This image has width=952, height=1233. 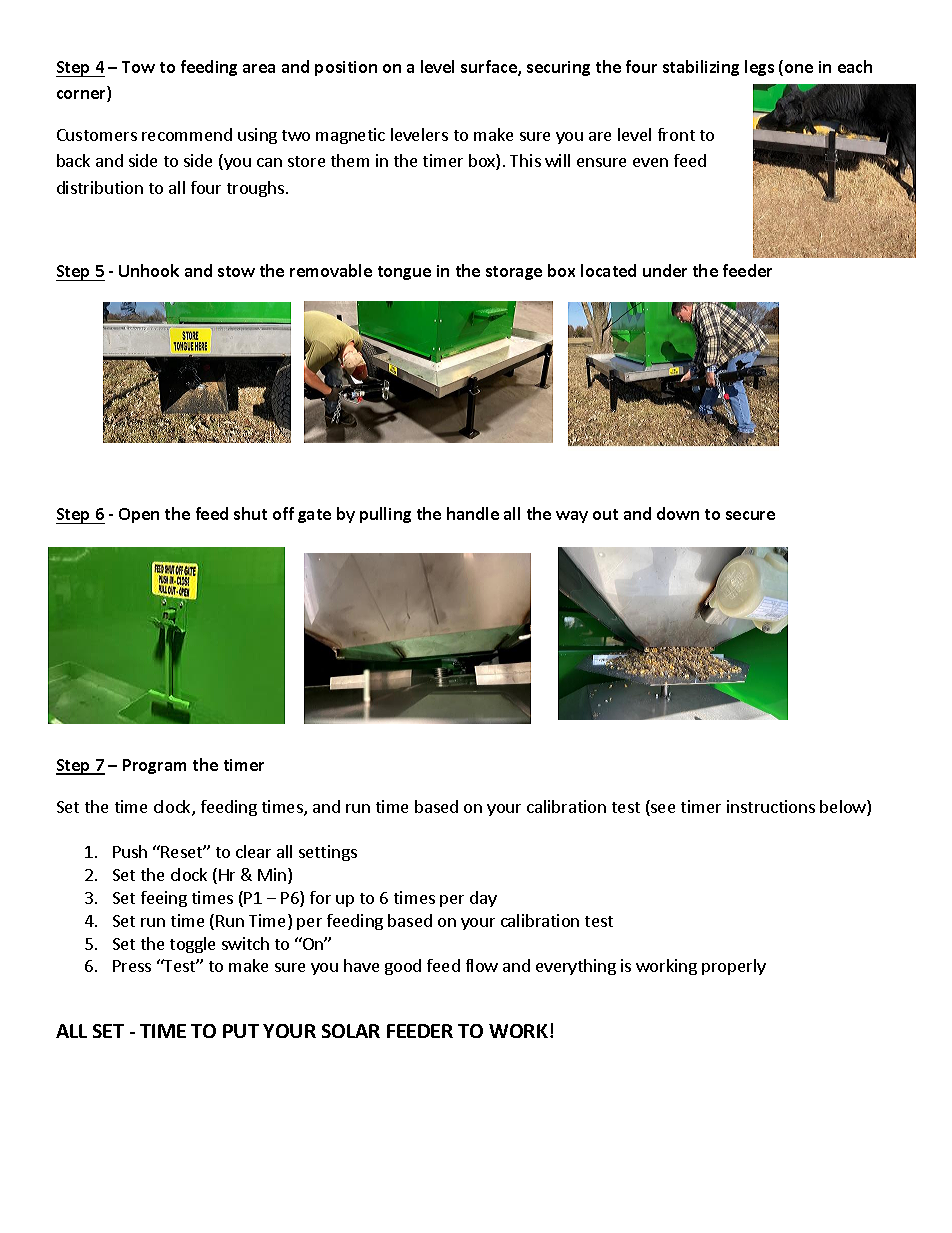 What do you see at coordinates (132, 966) in the image?
I see `Press` at bounding box center [132, 966].
